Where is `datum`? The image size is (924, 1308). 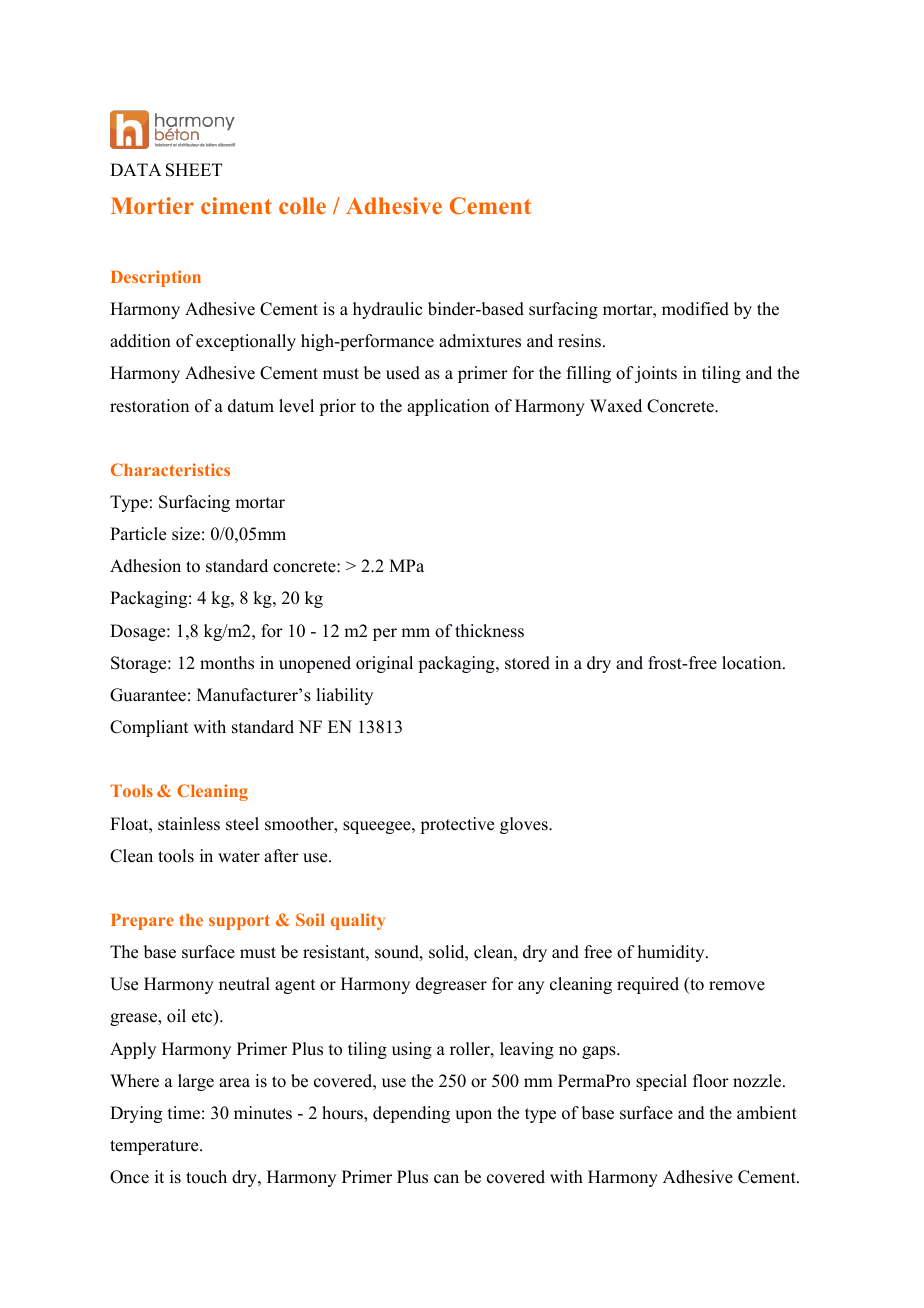
datum is located at coordinates (251, 406).
